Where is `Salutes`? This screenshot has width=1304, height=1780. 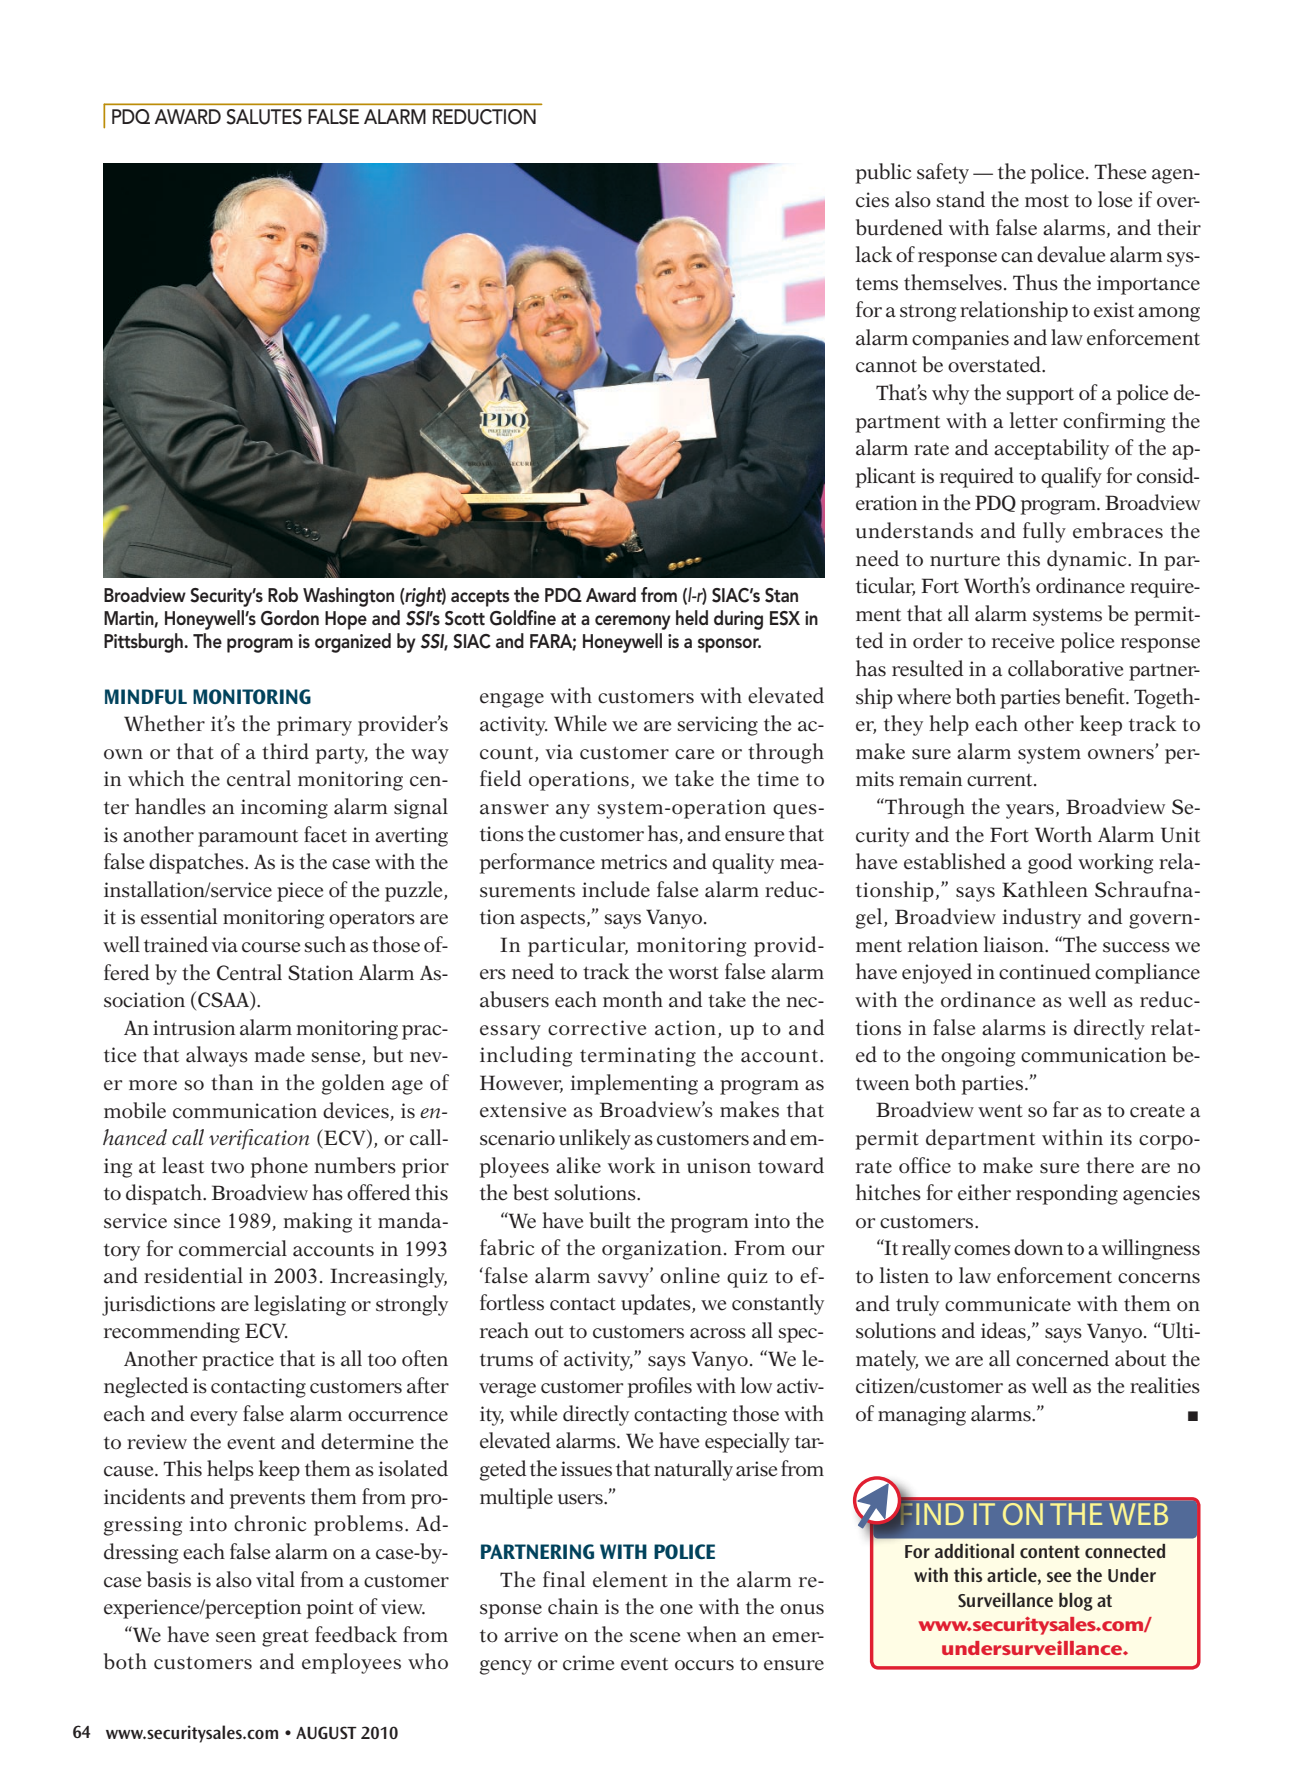 Salutes is located at coordinates (264, 117).
